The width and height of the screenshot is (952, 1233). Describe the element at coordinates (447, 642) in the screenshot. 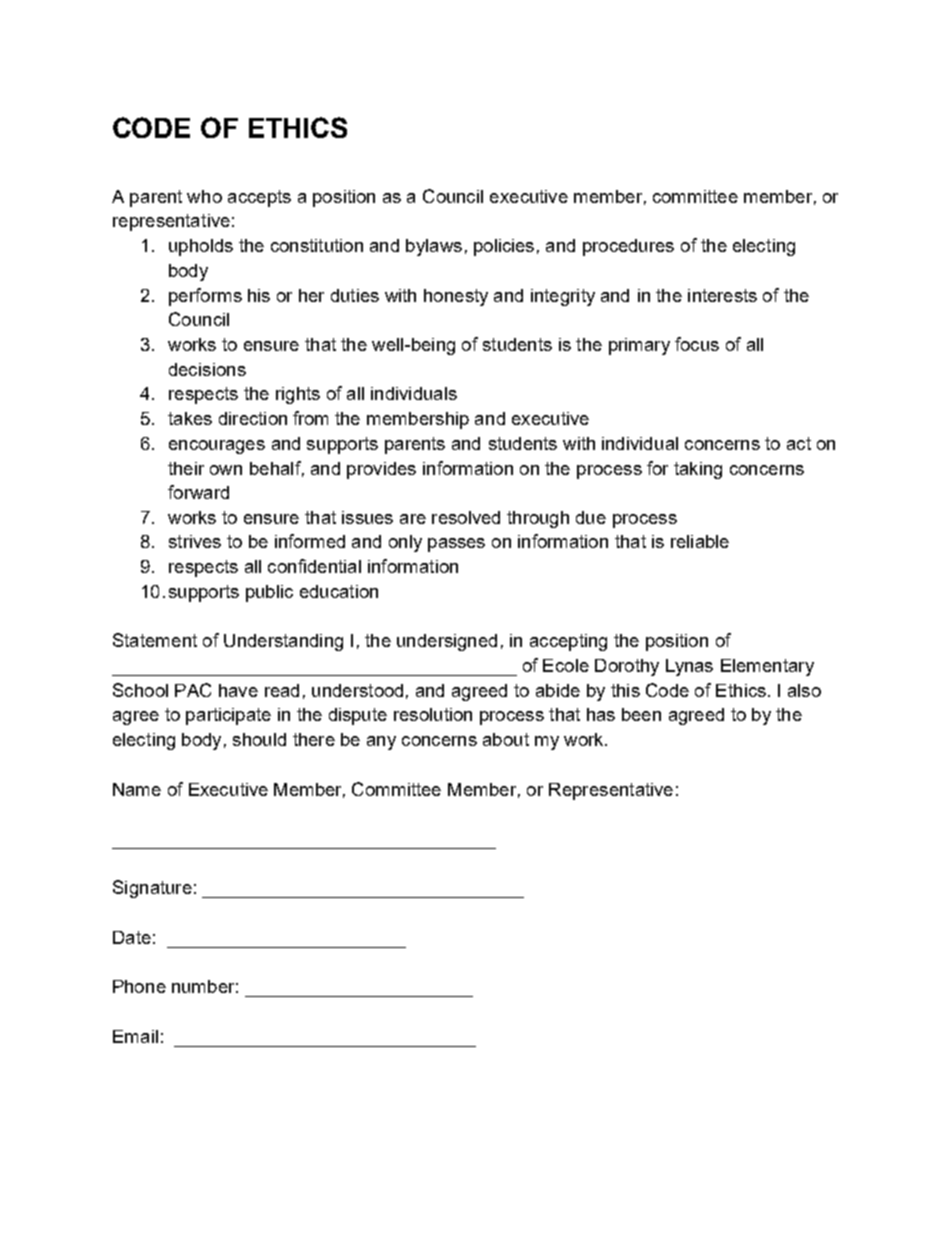

I see `undersigned` at that location.
